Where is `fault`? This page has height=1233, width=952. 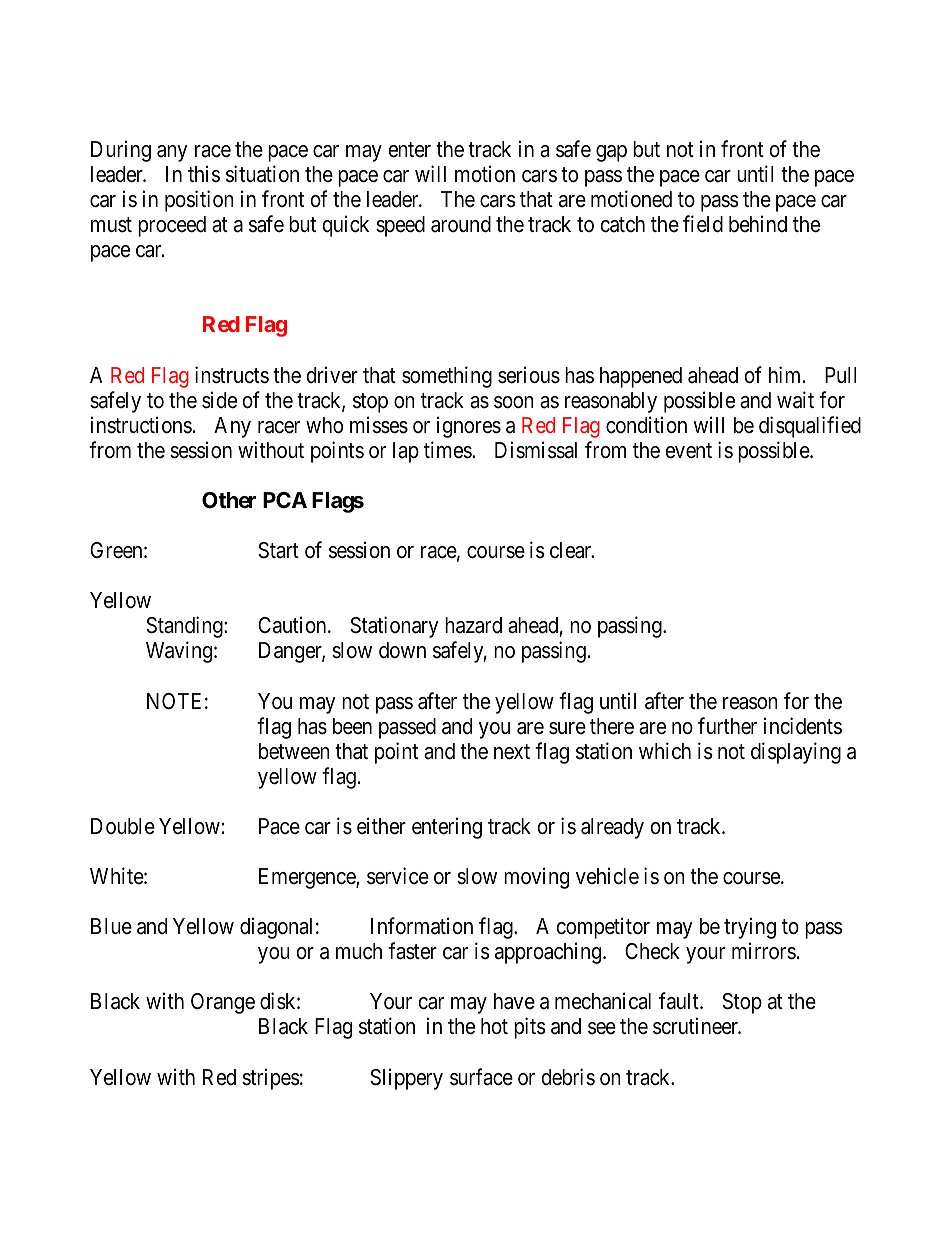 fault is located at coordinates (680, 1001).
